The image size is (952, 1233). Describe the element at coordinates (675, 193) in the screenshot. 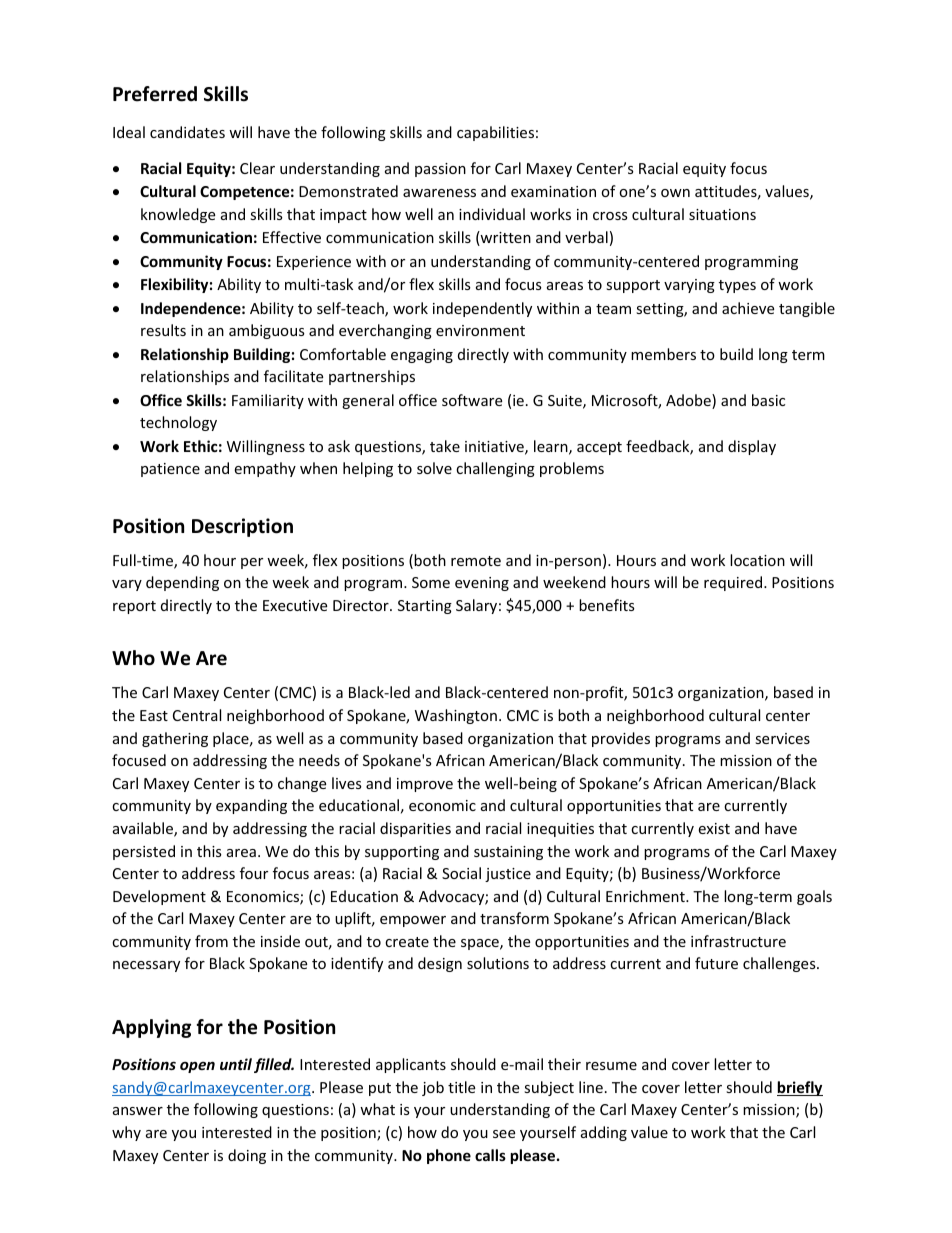

I see `own` at that location.
